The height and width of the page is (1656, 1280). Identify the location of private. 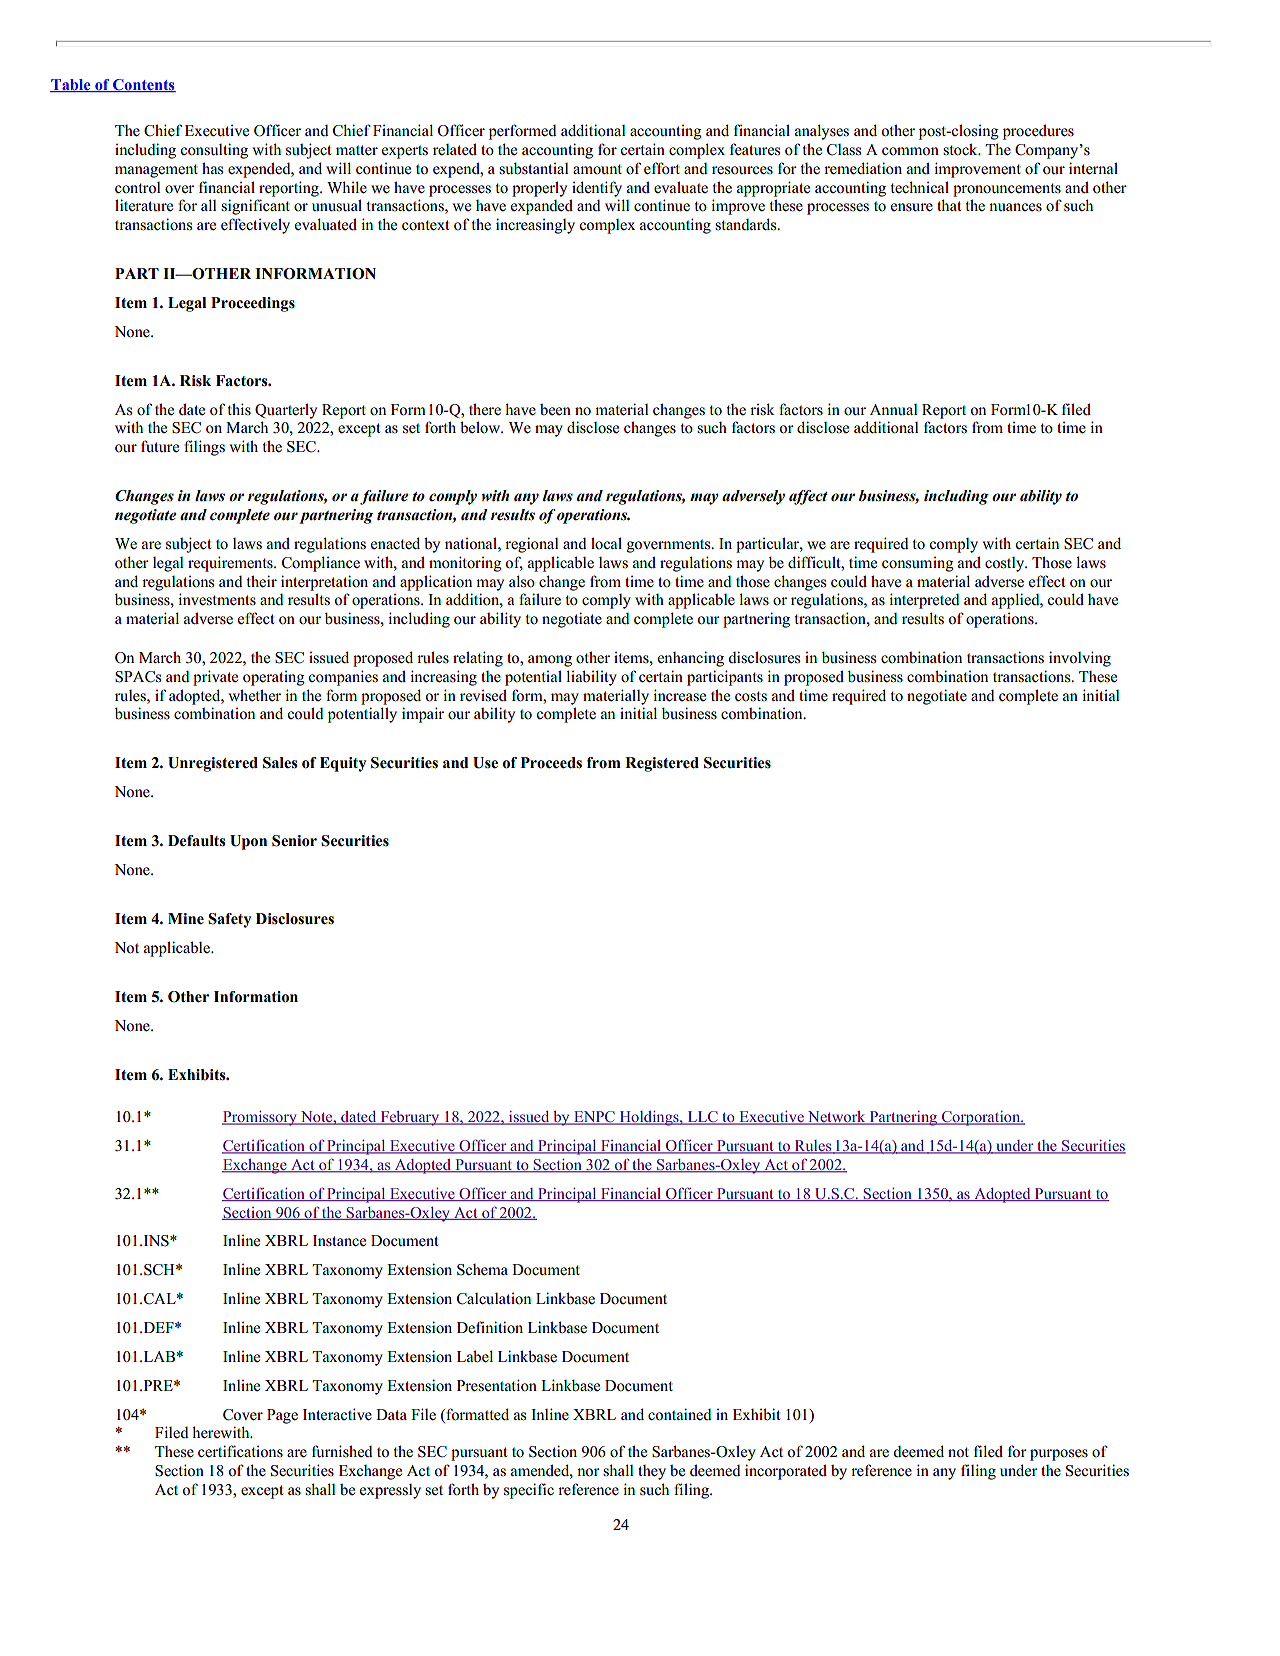
(215, 678).
